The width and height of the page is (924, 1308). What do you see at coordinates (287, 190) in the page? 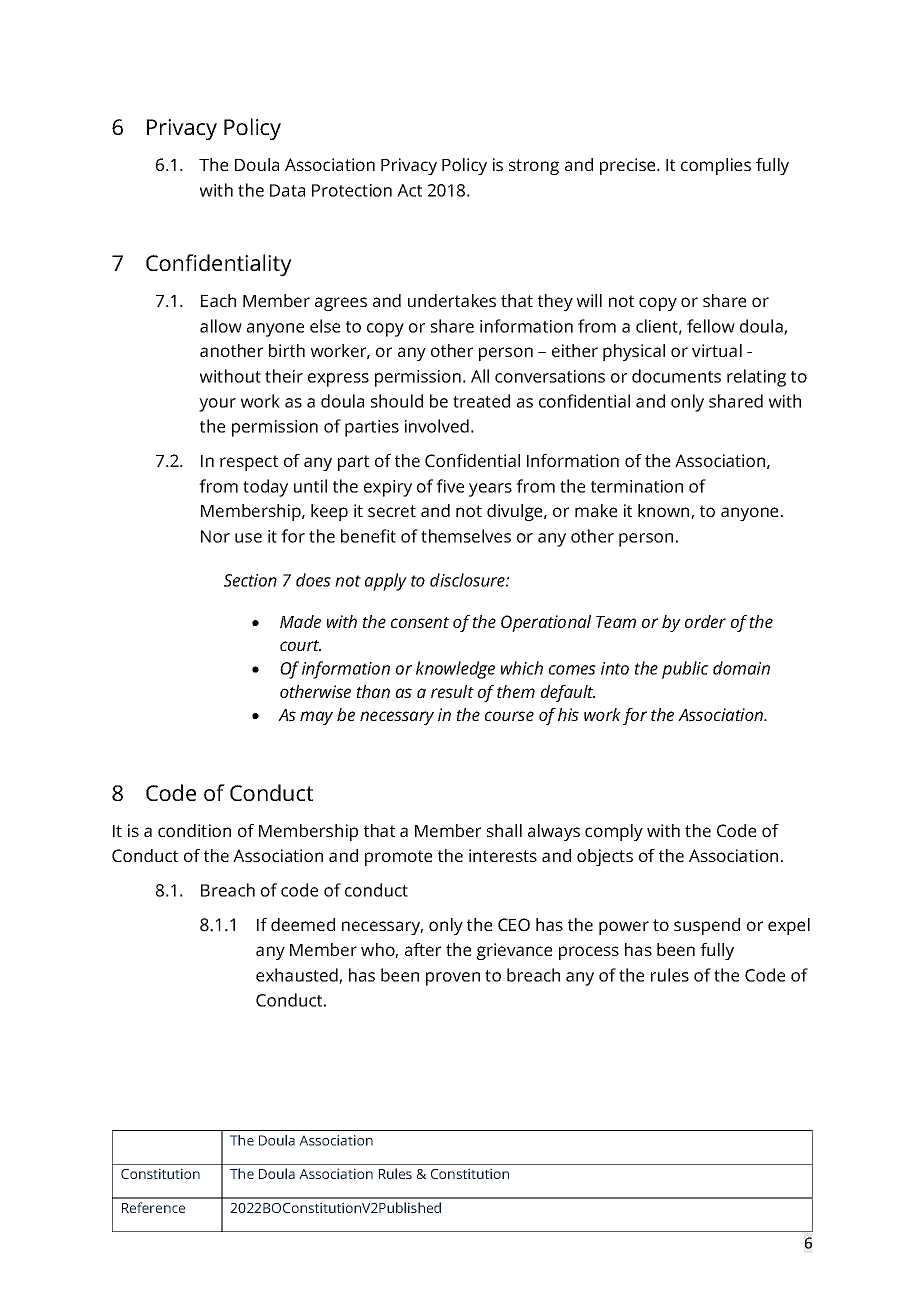
I see `Data` at bounding box center [287, 190].
